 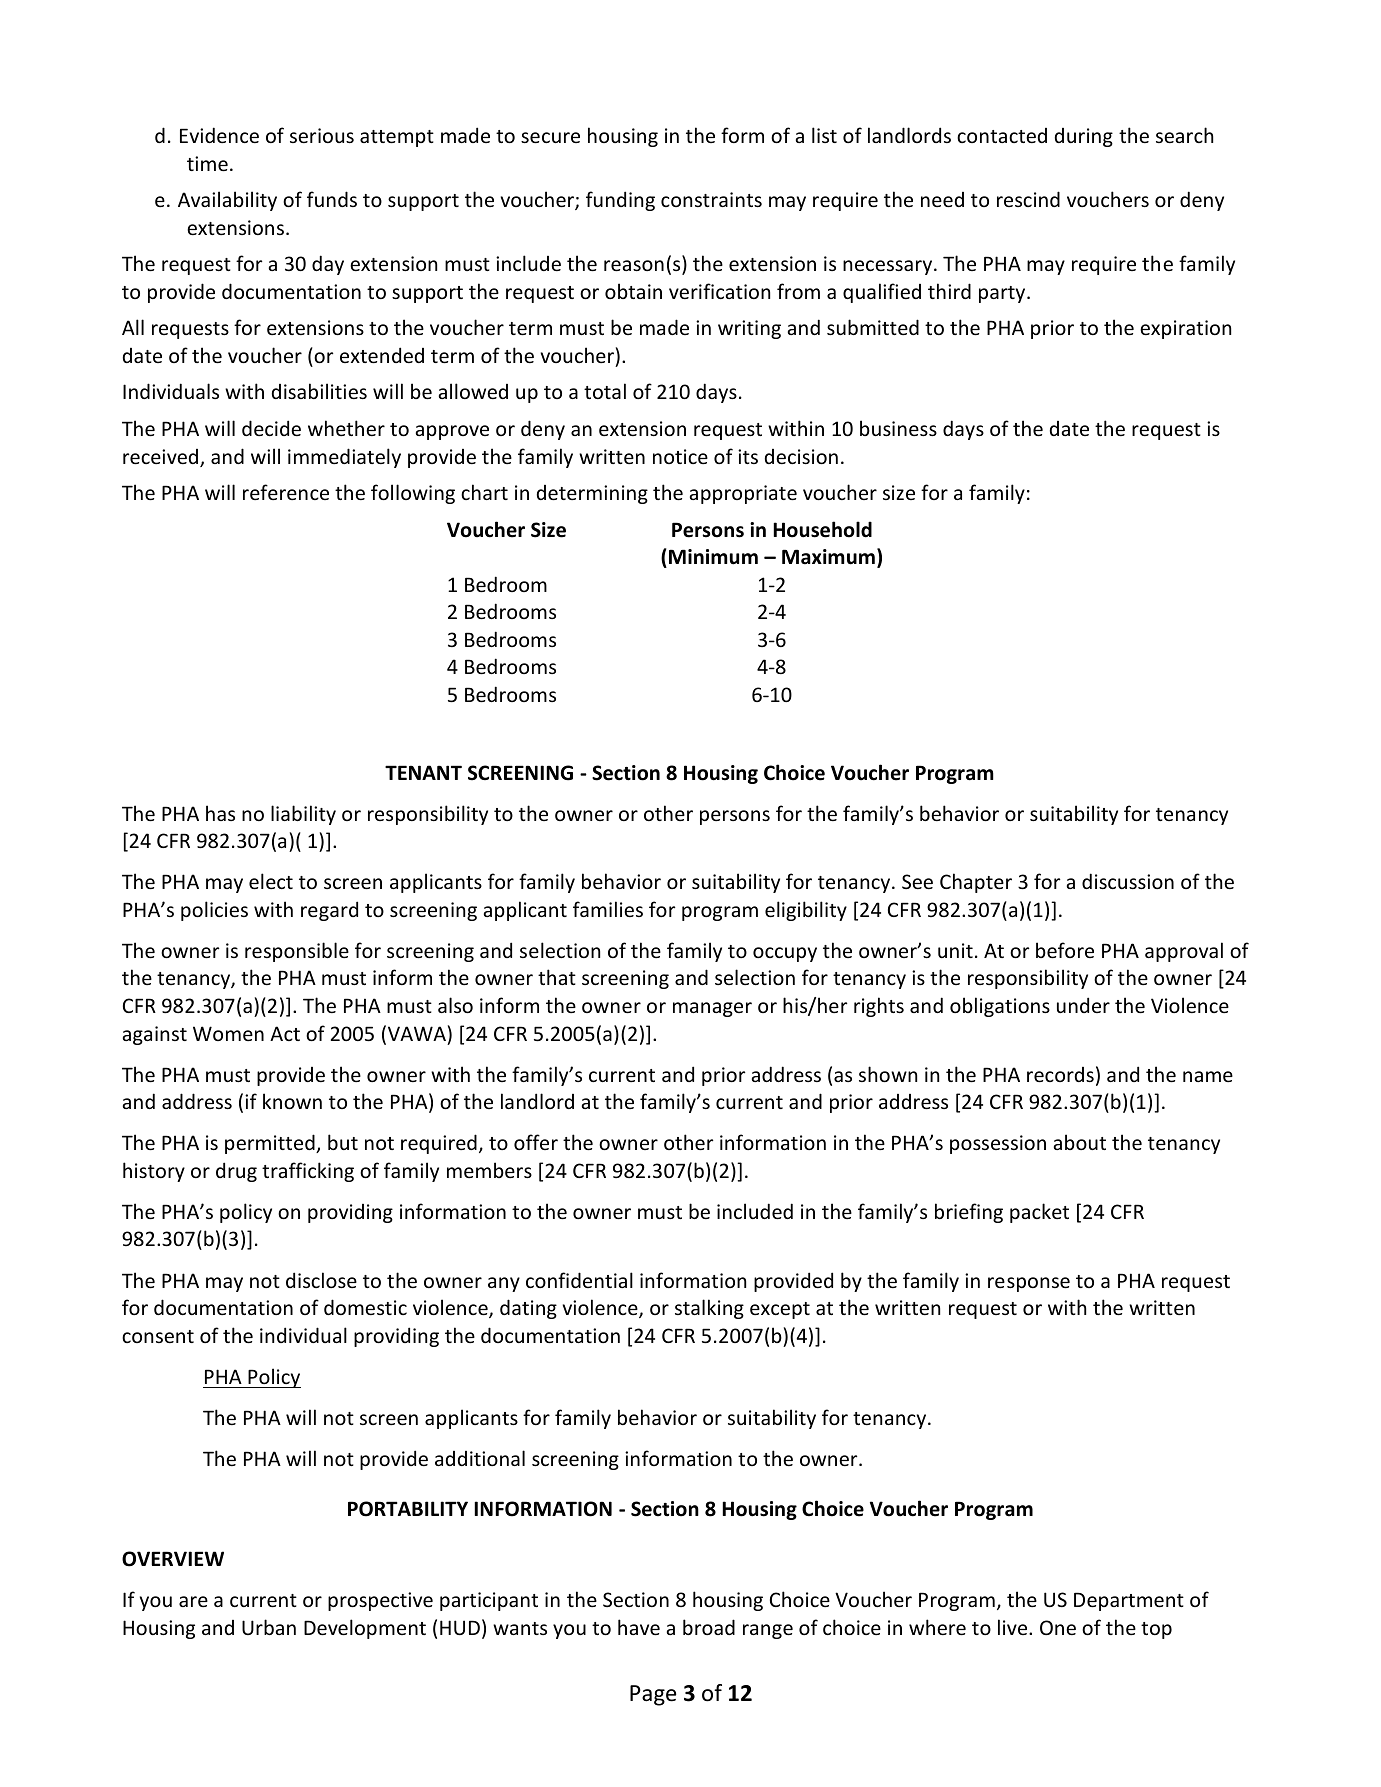 What do you see at coordinates (680, 456) in the screenshot?
I see `notice` at bounding box center [680, 456].
